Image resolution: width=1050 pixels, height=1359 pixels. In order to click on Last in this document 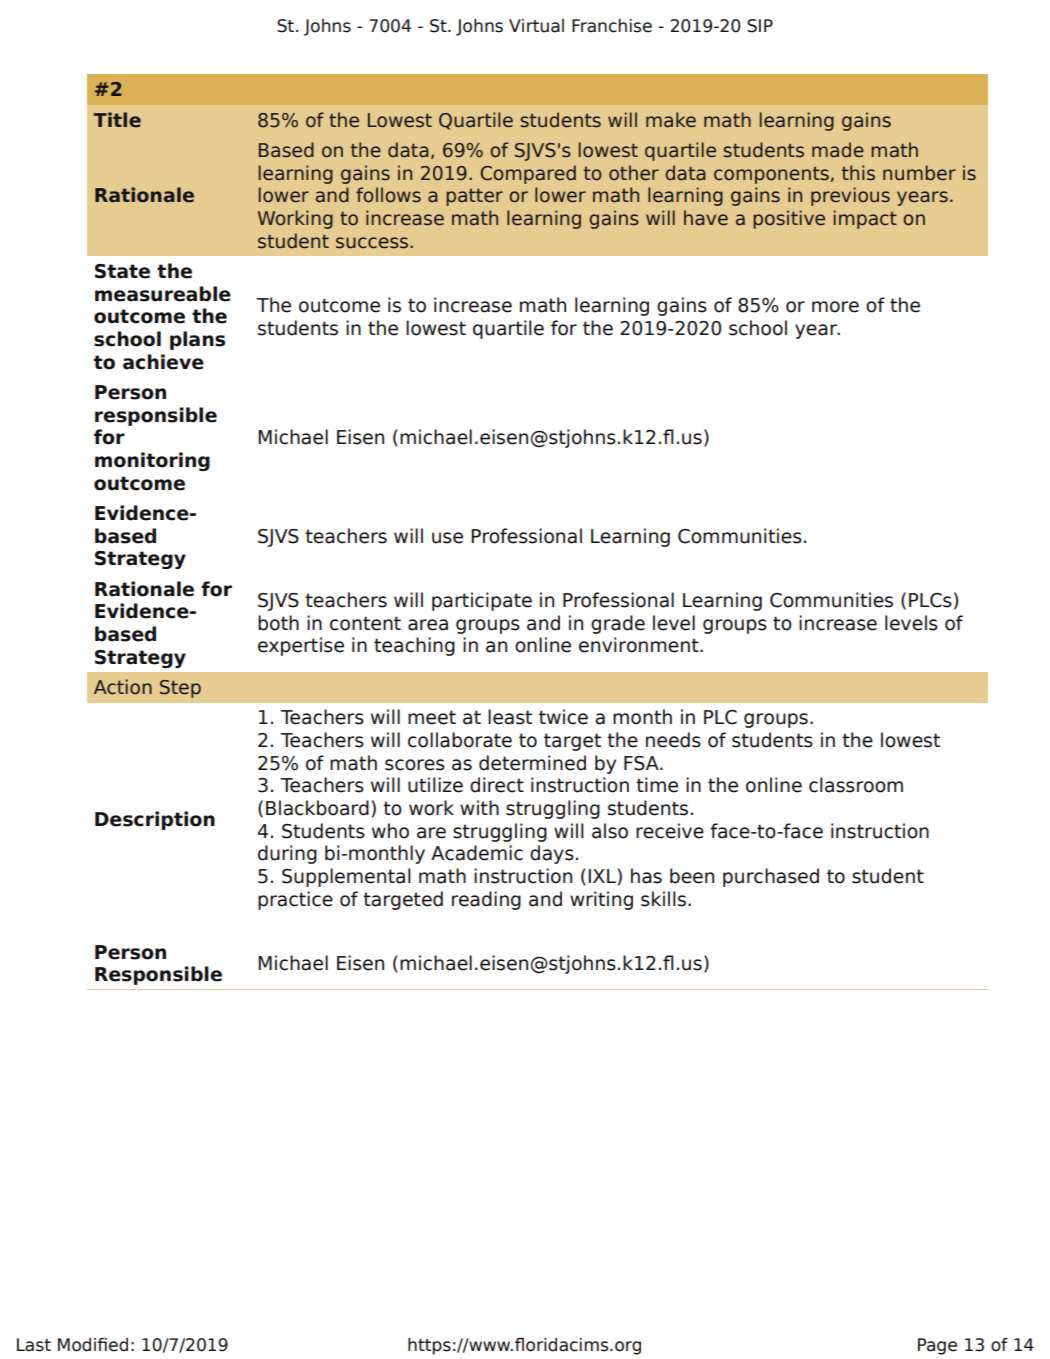, I will do `click(34, 1345)`.
